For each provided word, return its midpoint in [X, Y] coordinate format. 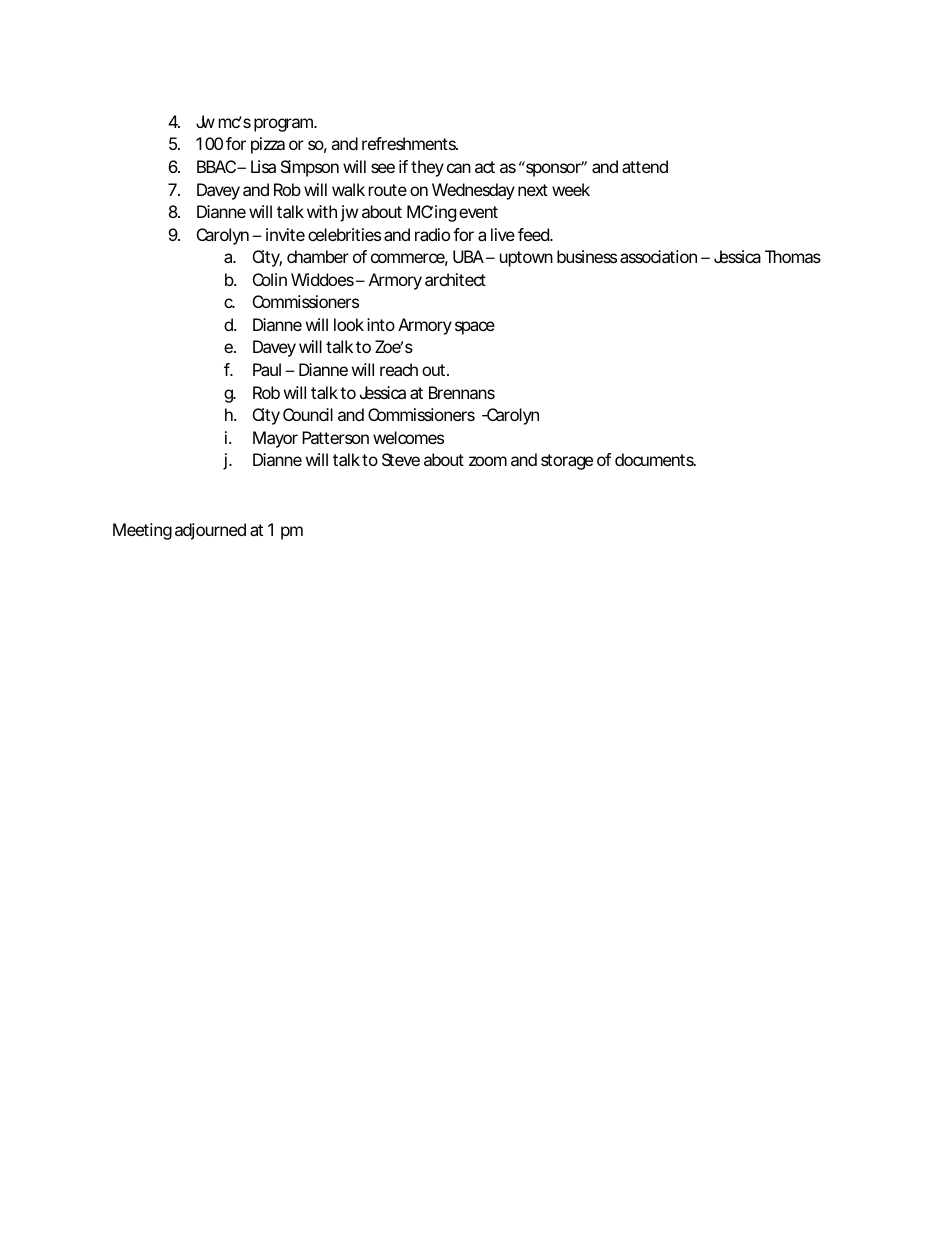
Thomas [793, 256]
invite [285, 234]
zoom [488, 461]
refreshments [410, 143]
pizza [268, 145]
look [349, 324]
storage [567, 462]
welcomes [408, 437]
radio [432, 234]
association [658, 256]
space [475, 328]
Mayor [275, 439]
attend [645, 166]
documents [655, 459]
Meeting [142, 531]
